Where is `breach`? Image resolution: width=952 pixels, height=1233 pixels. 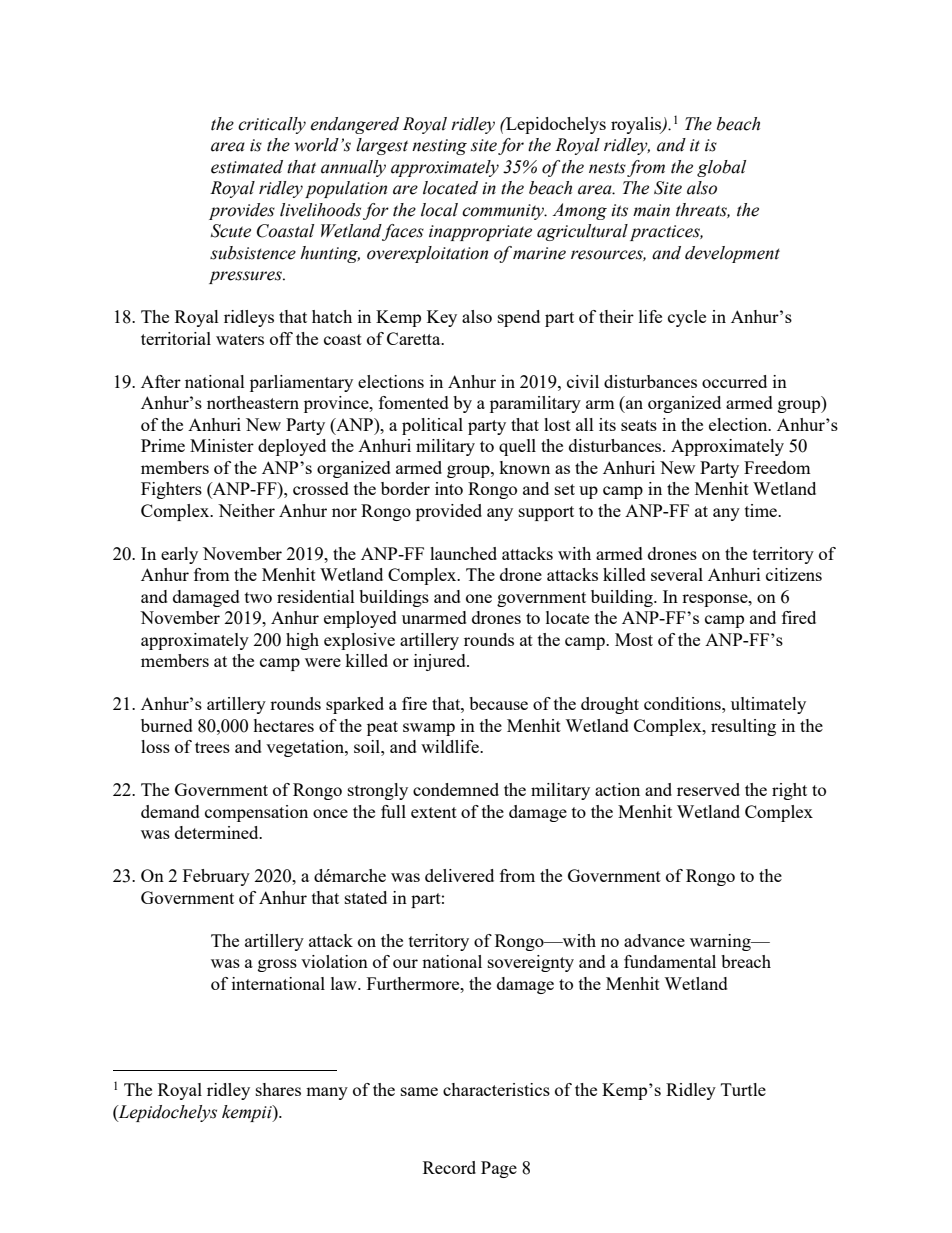
breach is located at coordinates (746, 961).
